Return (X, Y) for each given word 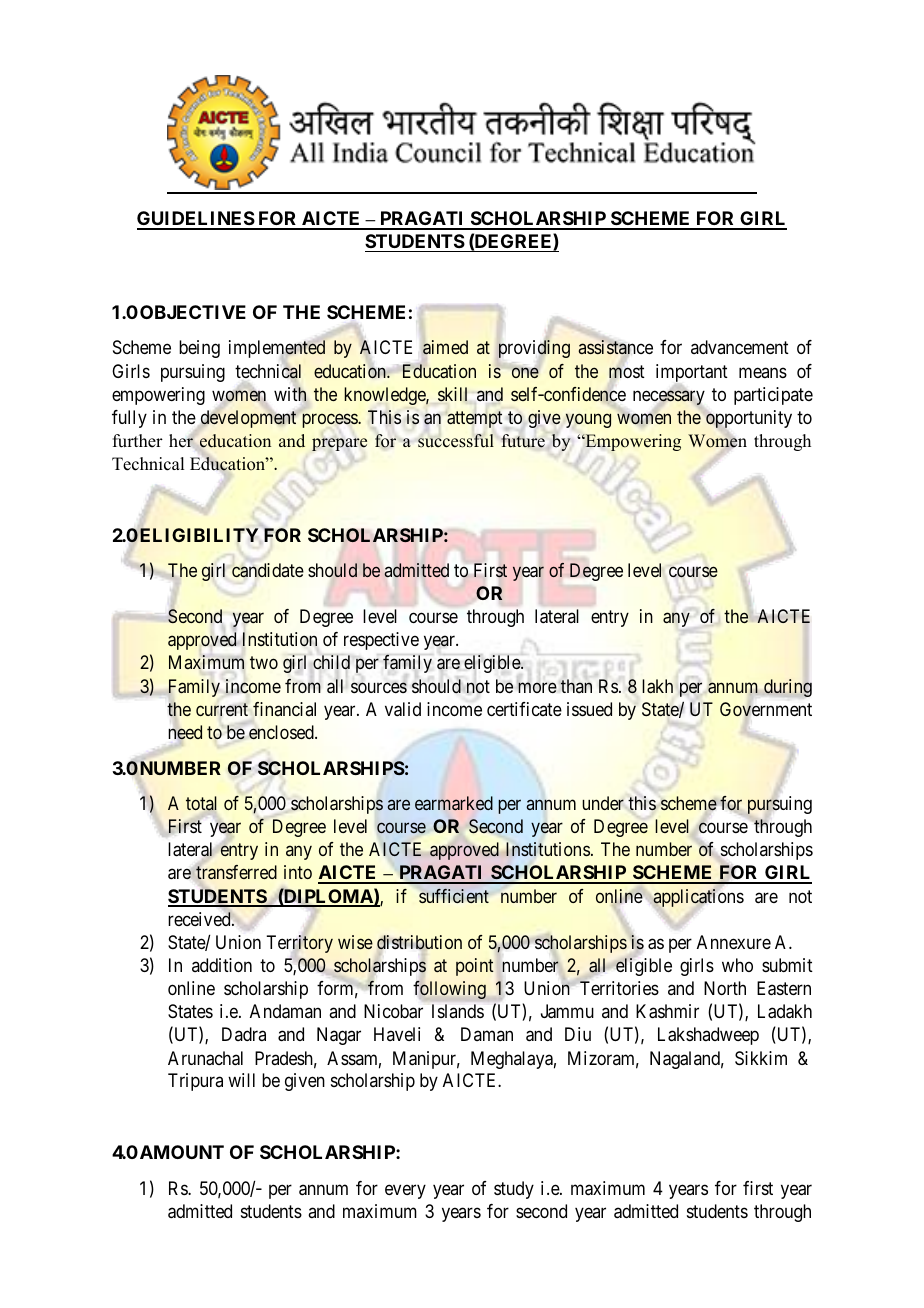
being (199, 349)
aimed (445, 347)
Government (766, 709)
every (405, 1191)
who (737, 965)
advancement (740, 347)
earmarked (454, 803)
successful (456, 441)
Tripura (195, 1082)
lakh (657, 686)
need (185, 732)
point (475, 967)
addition (222, 965)
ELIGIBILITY (199, 535)
